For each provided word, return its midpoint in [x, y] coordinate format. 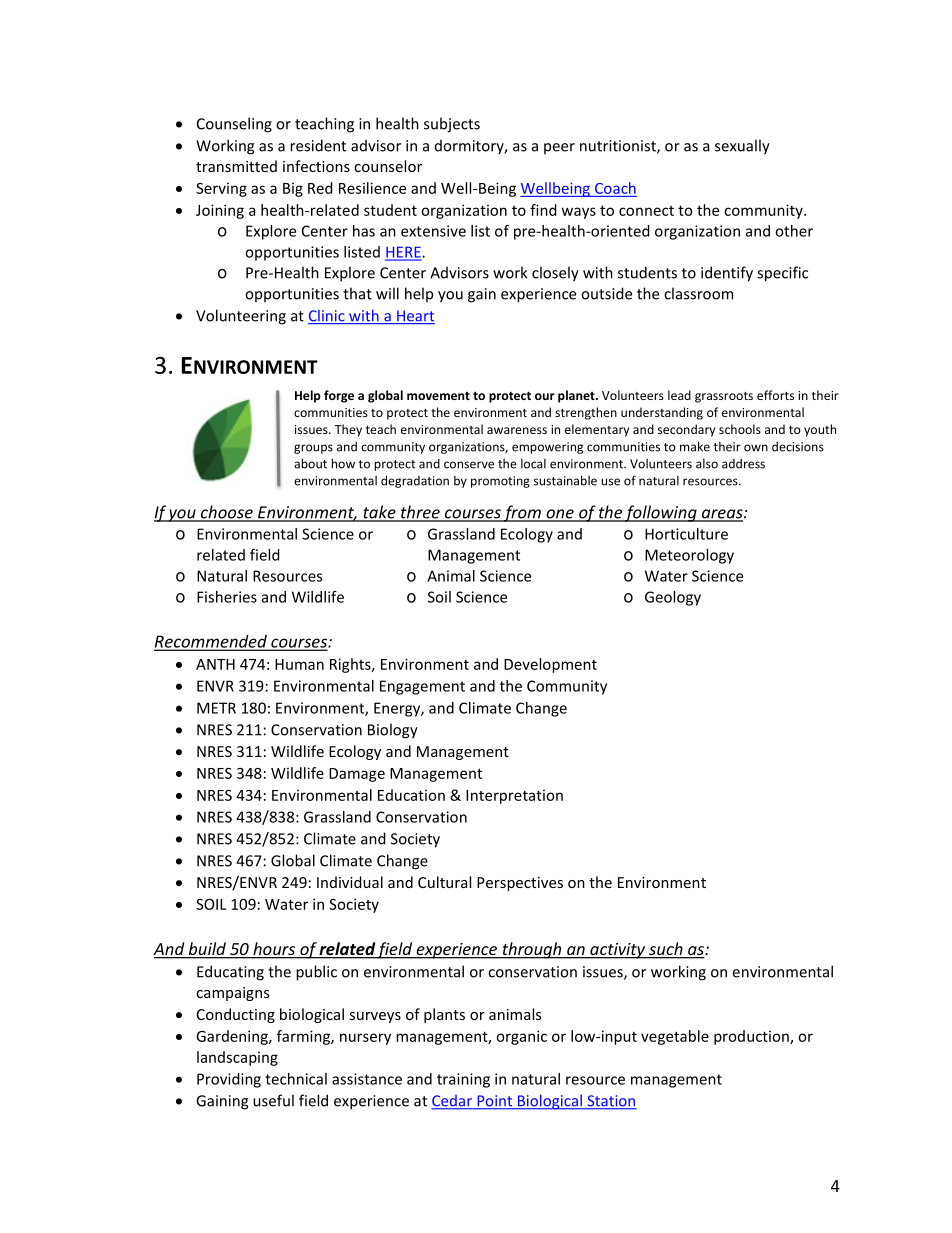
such [666, 950]
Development [550, 665]
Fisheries [227, 597]
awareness [517, 430]
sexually [742, 147]
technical [296, 1079]
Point [495, 1102]
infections [316, 166]
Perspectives [520, 884]
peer [559, 148]
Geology [673, 598]
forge [339, 396]
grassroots [724, 397]
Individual [350, 882]
